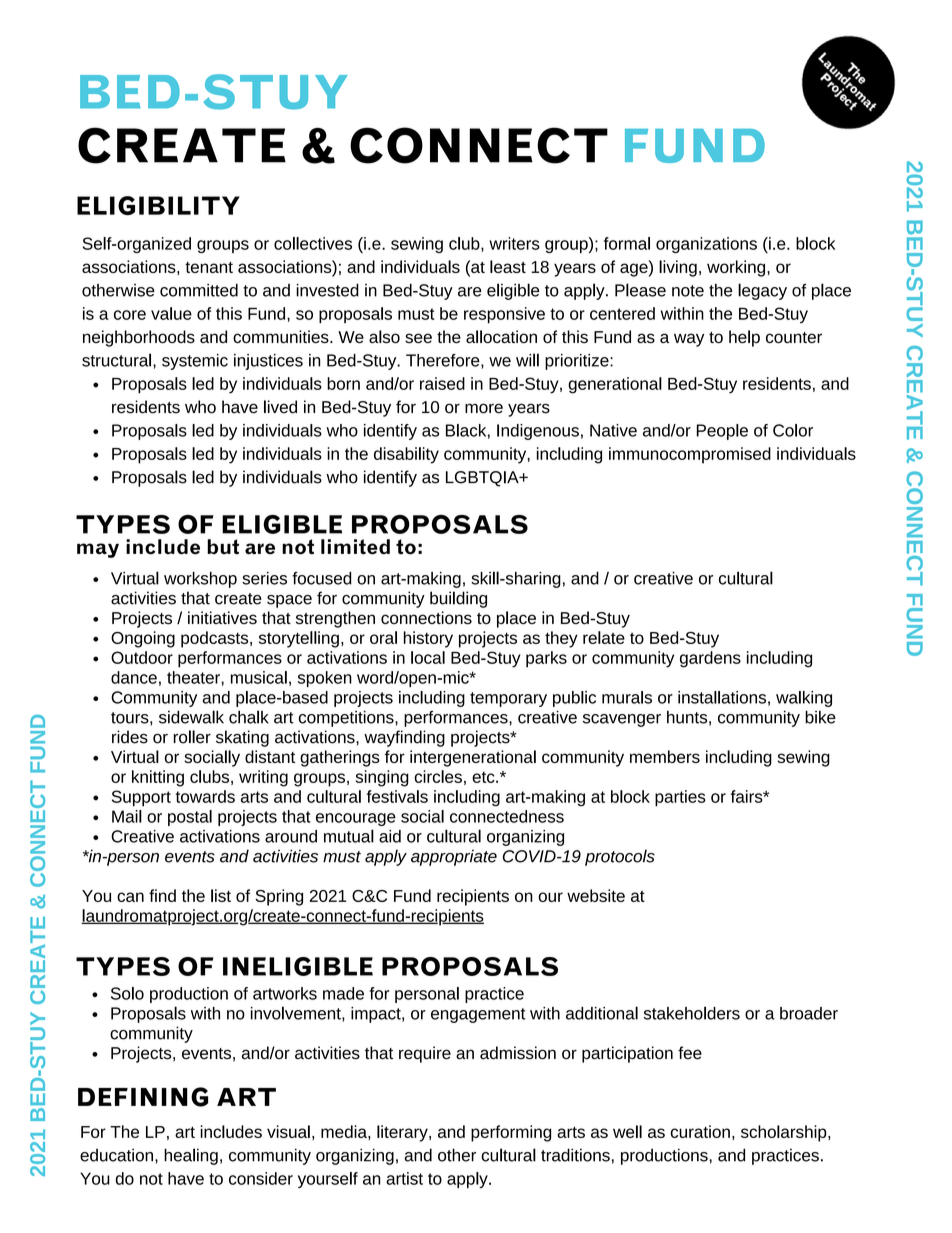  What do you see at coordinates (514, 243) in the page?
I see `writers` at bounding box center [514, 243].
